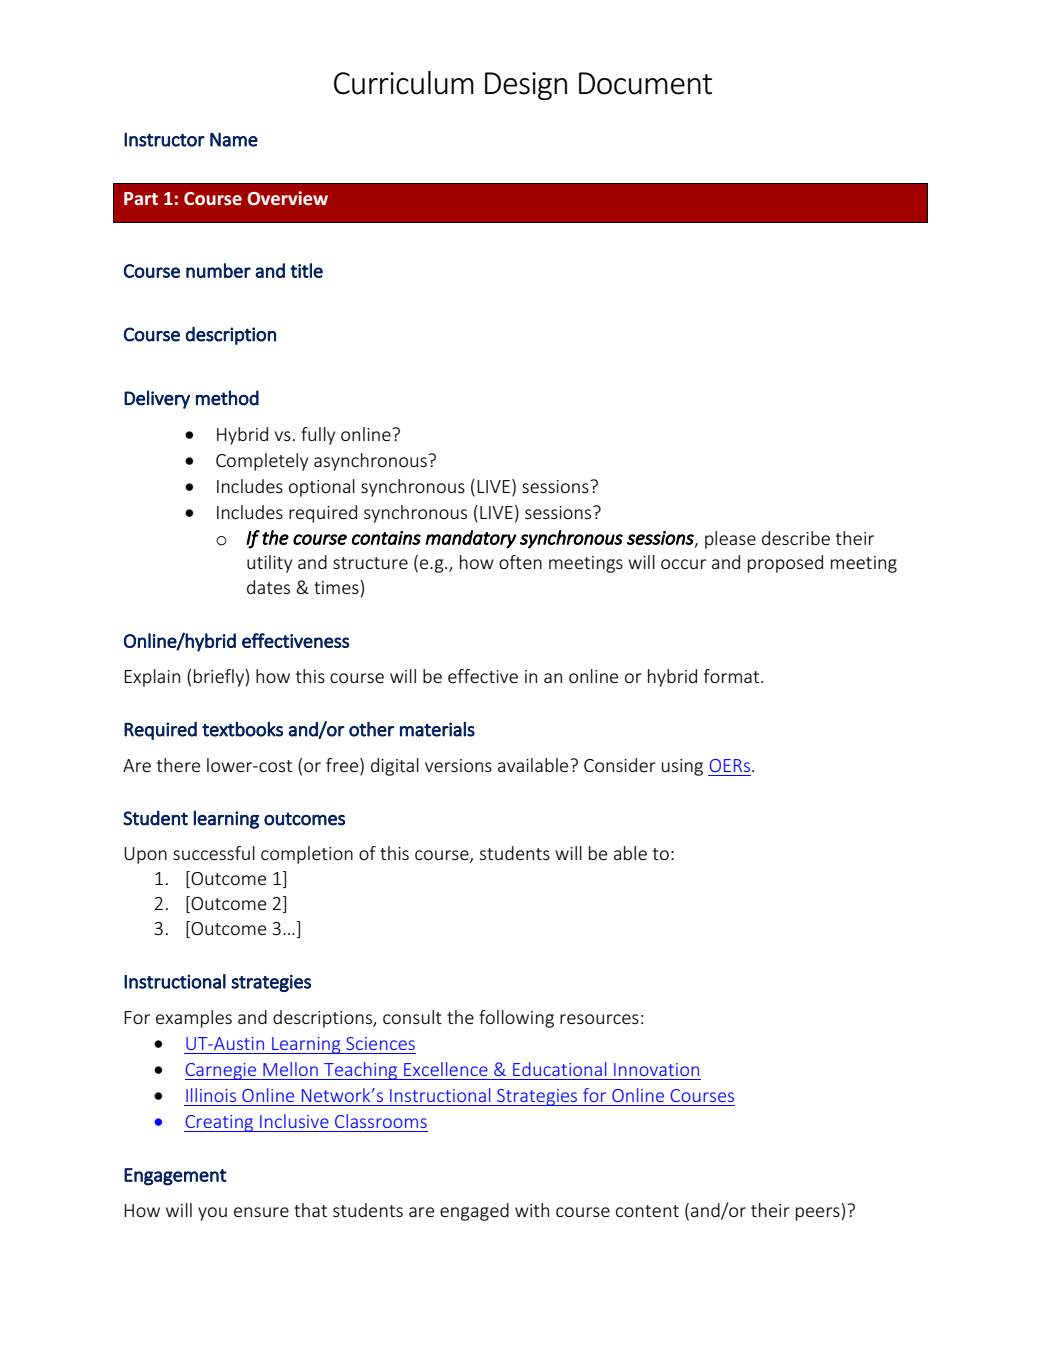 Image resolution: width=1044 pixels, height=1351 pixels. What do you see at coordinates (526, 86) in the screenshot?
I see `Design` at bounding box center [526, 86].
